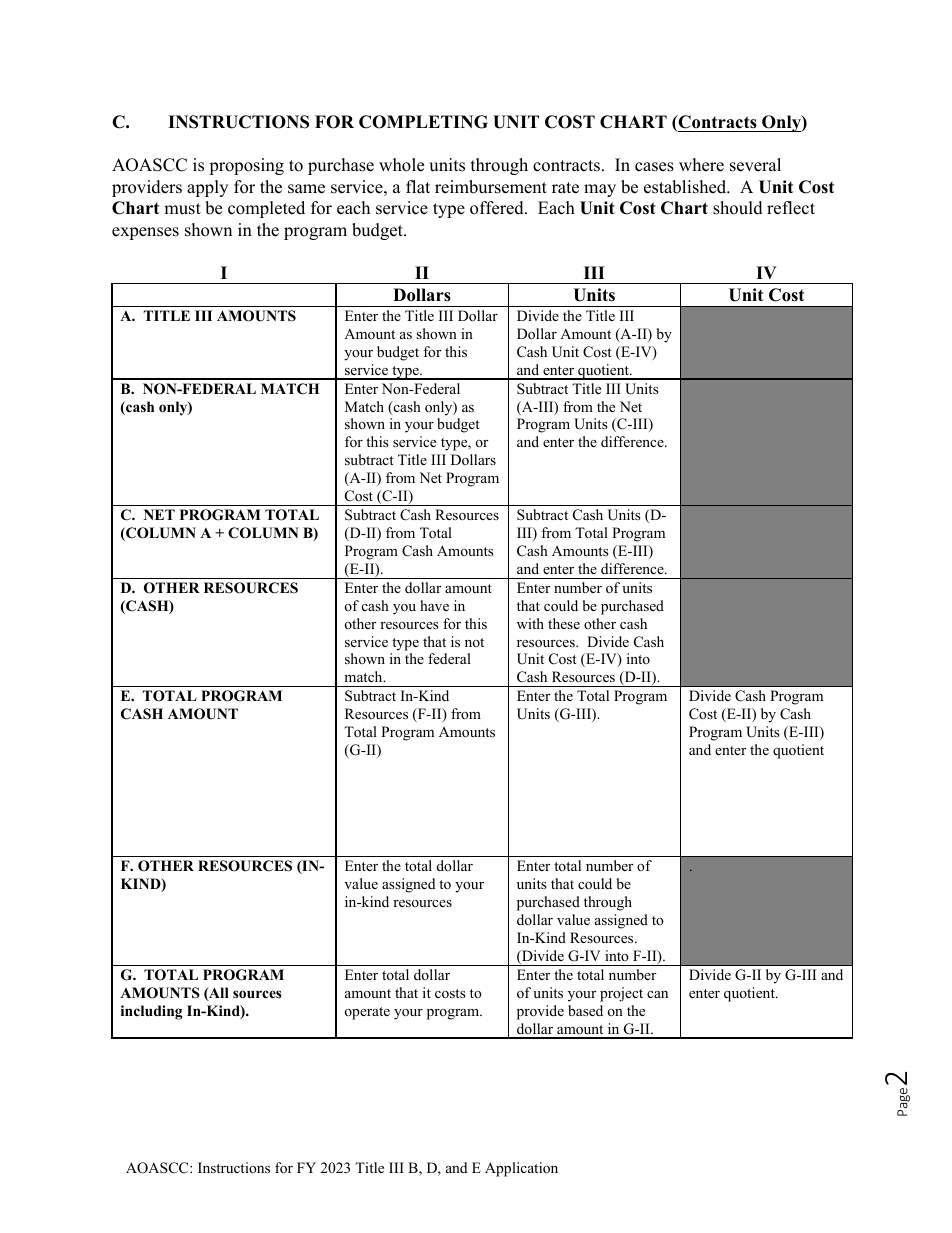  What do you see at coordinates (701, 165) in the page?
I see `where` at bounding box center [701, 165].
